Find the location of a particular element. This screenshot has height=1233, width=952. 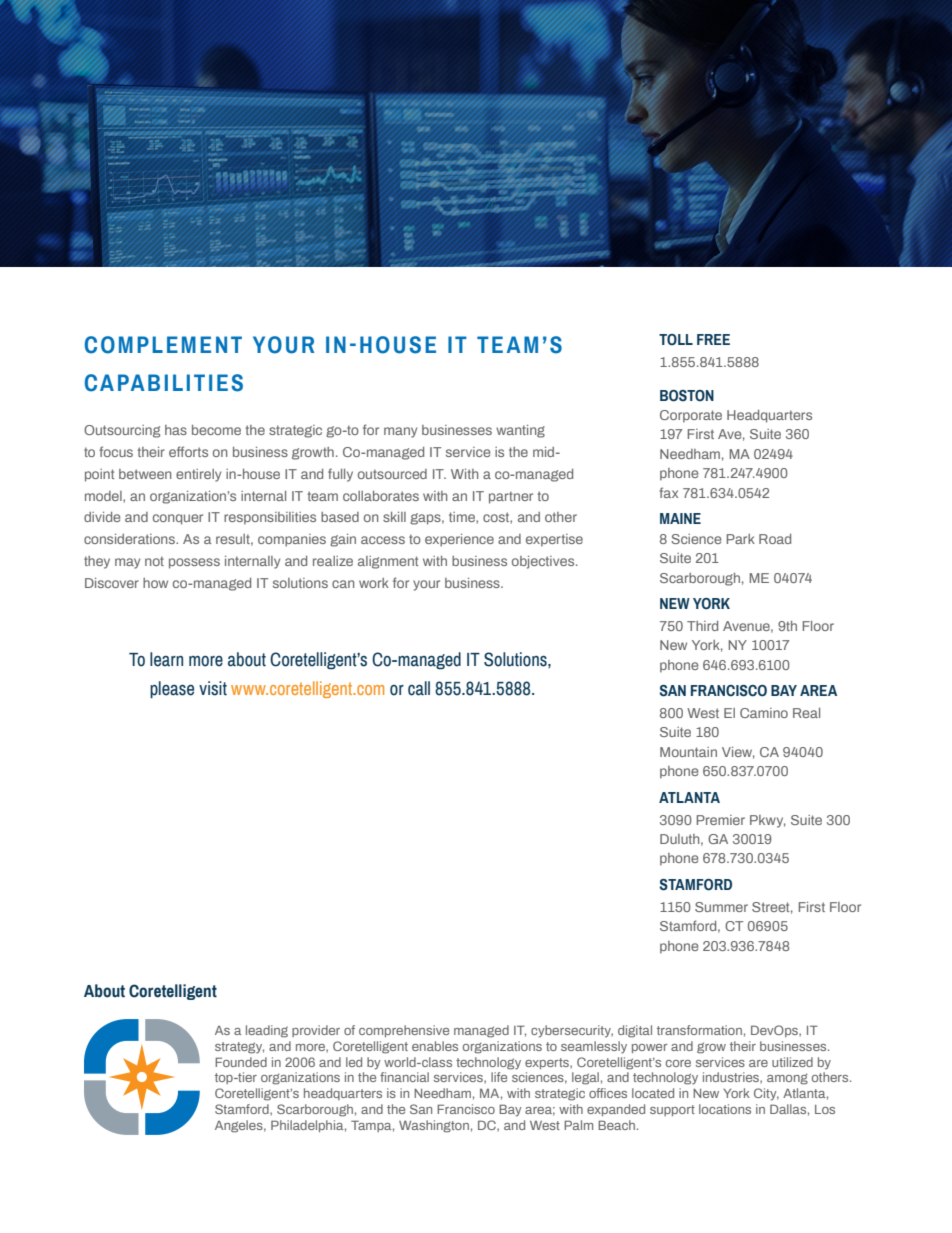

call is located at coordinates (419, 688).
